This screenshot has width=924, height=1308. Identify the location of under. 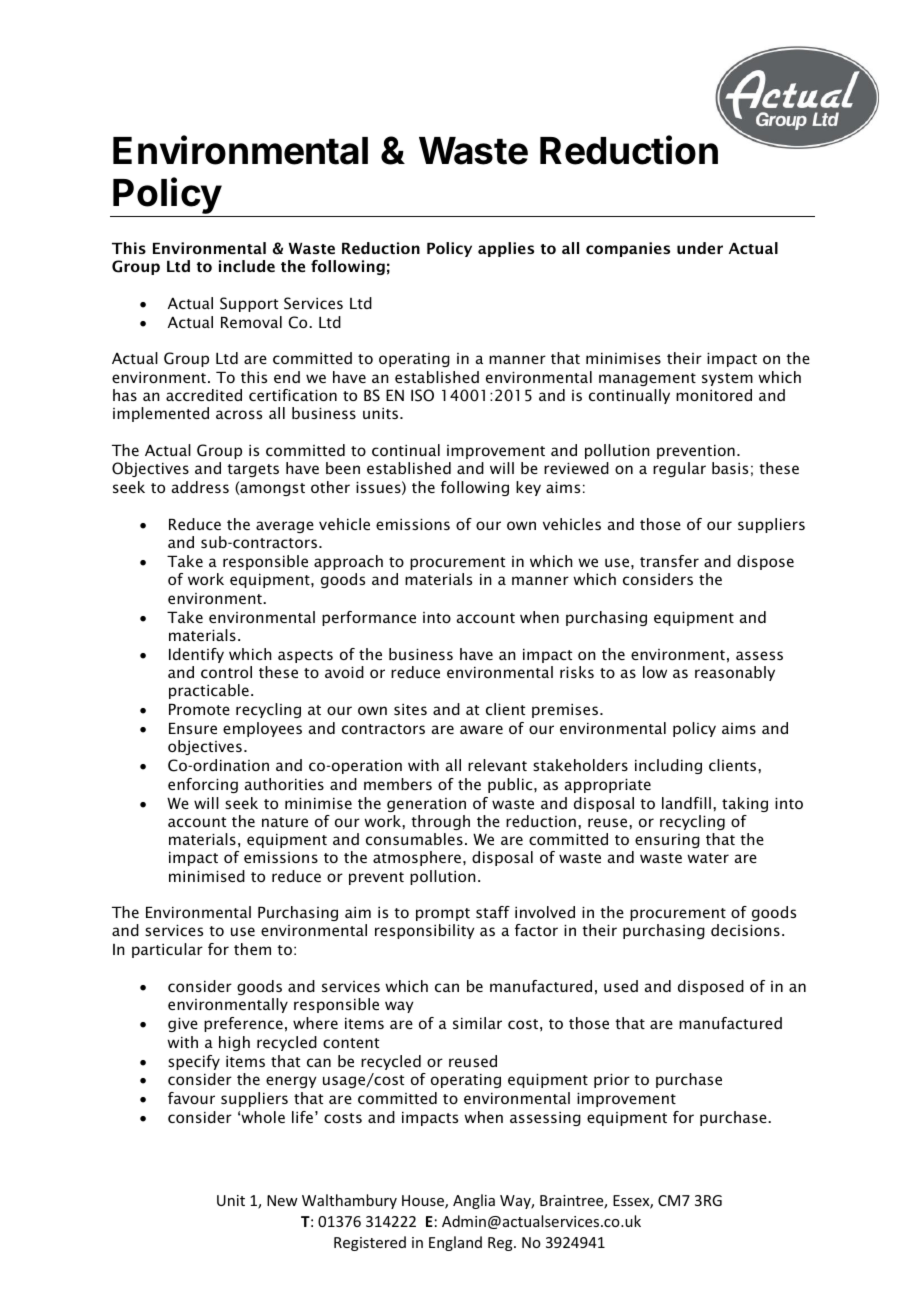
(700, 248).
